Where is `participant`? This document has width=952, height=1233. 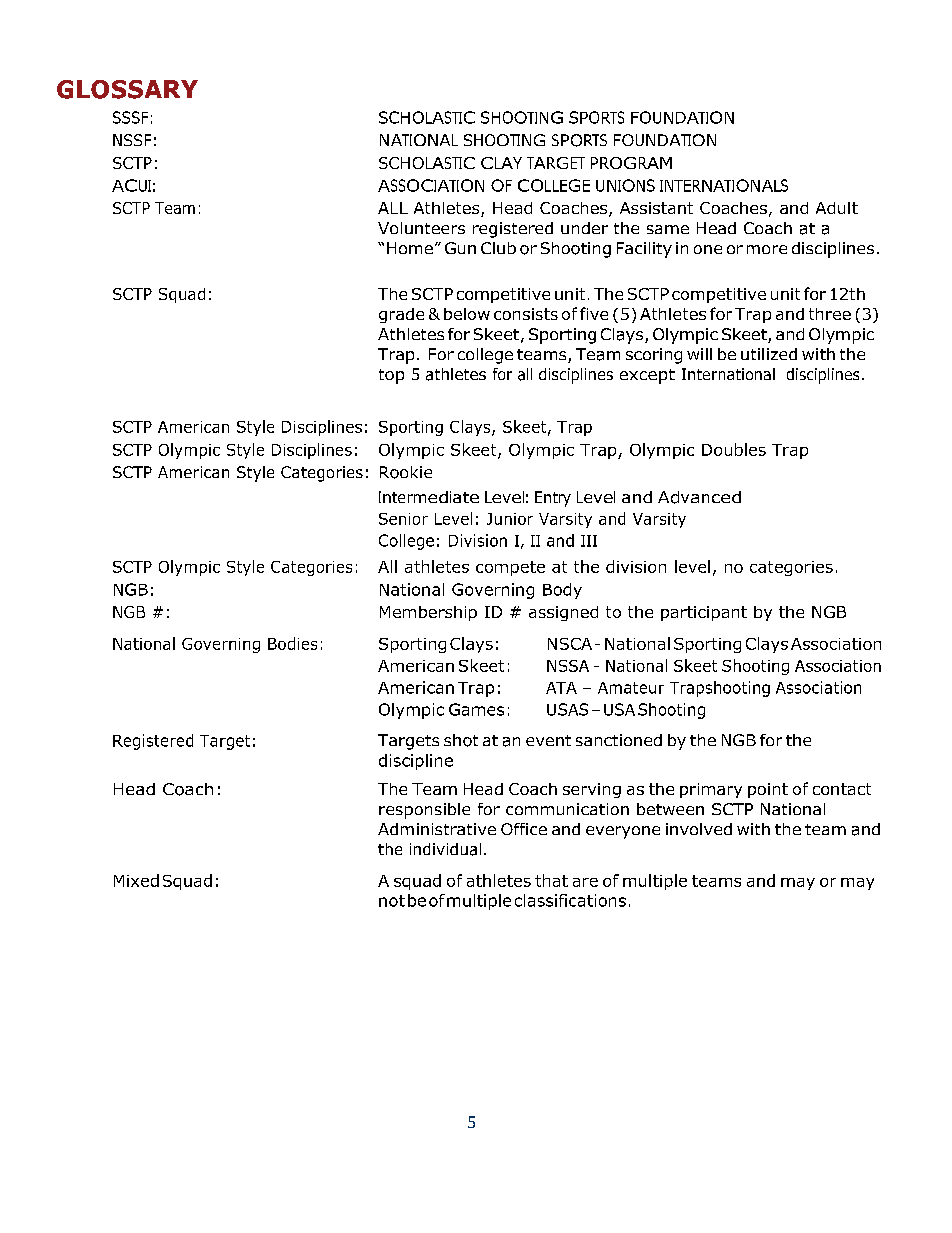
participant is located at coordinates (704, 613).
